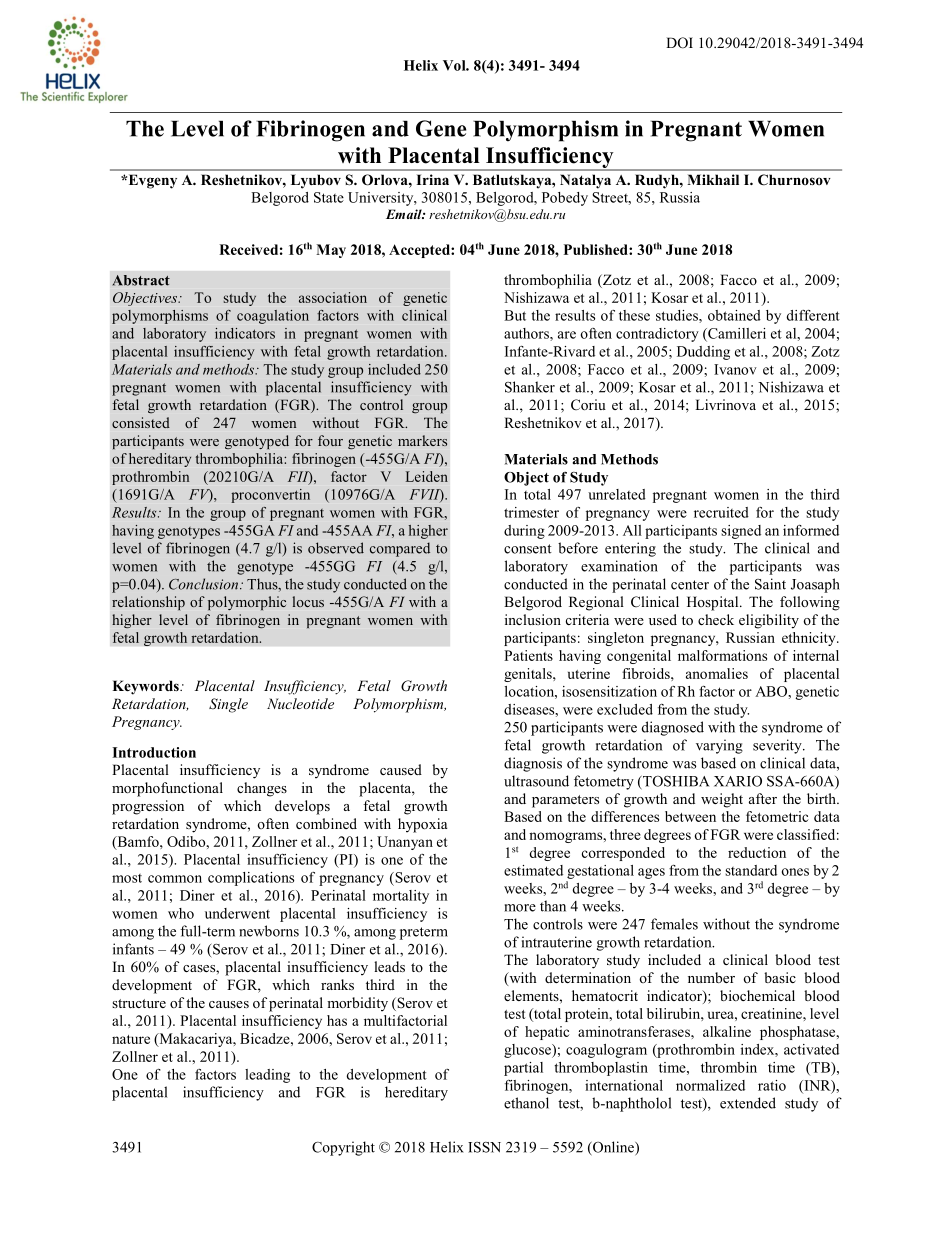 The width and height of the image is (952, 1233). Describe the element at coordinates (679, 43) in the image. I see `DOI` at that location.
